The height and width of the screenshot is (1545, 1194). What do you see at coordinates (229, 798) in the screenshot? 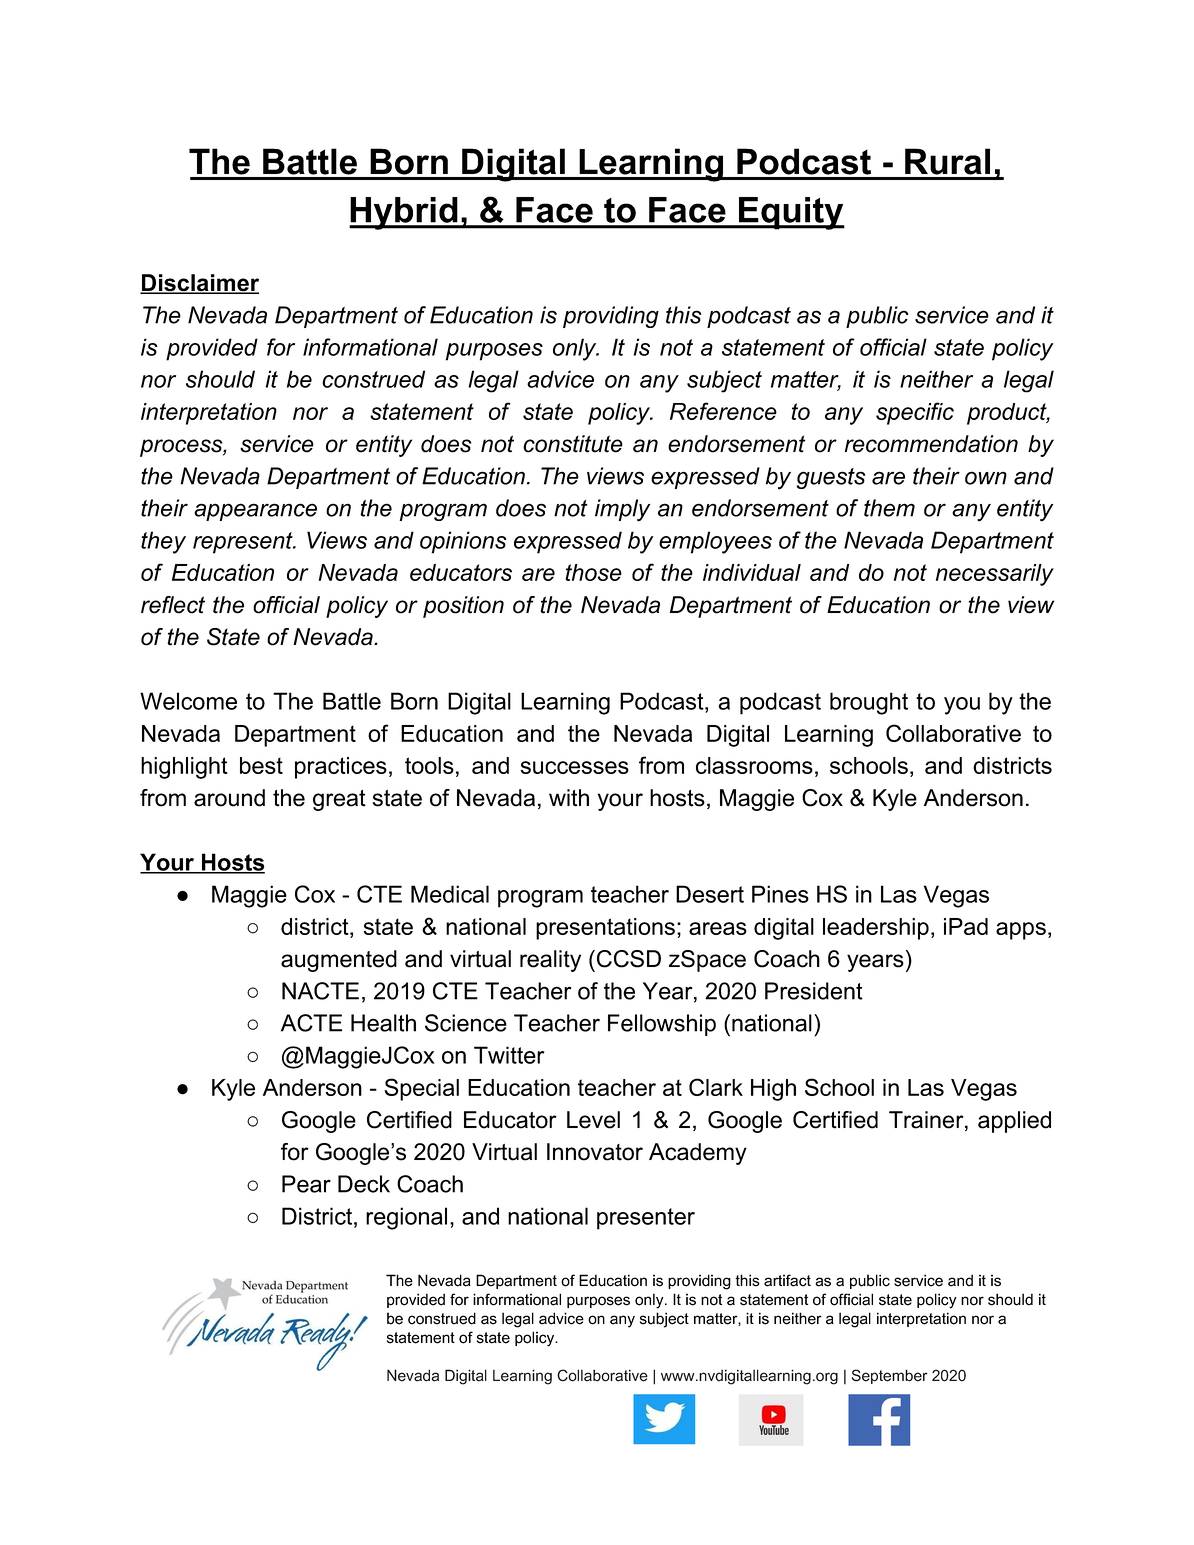
I see `around` at bounding box center [229, 798].
